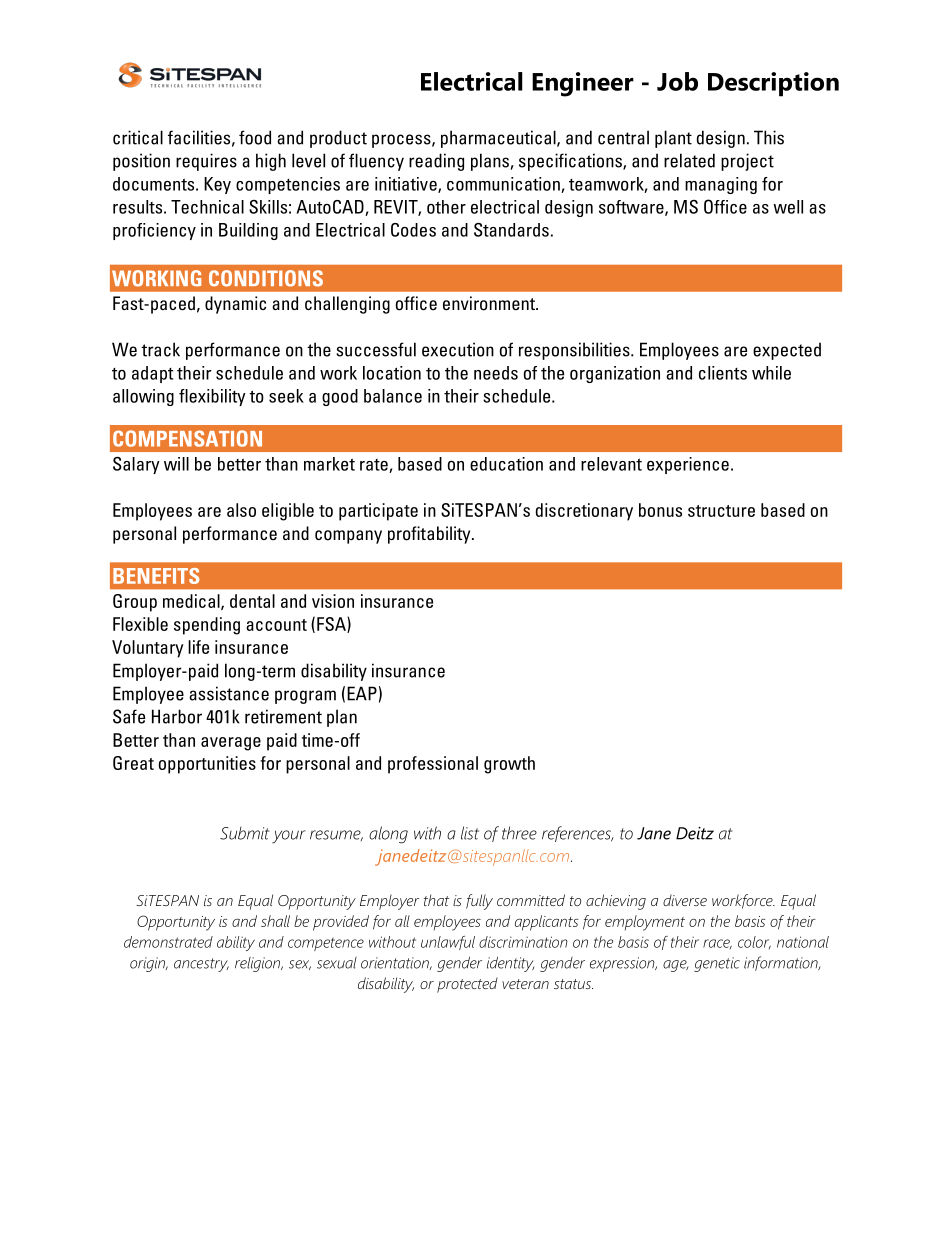 The height and width of the document is (1233, 952). I want to click on ancestry, so click(201, 965).
